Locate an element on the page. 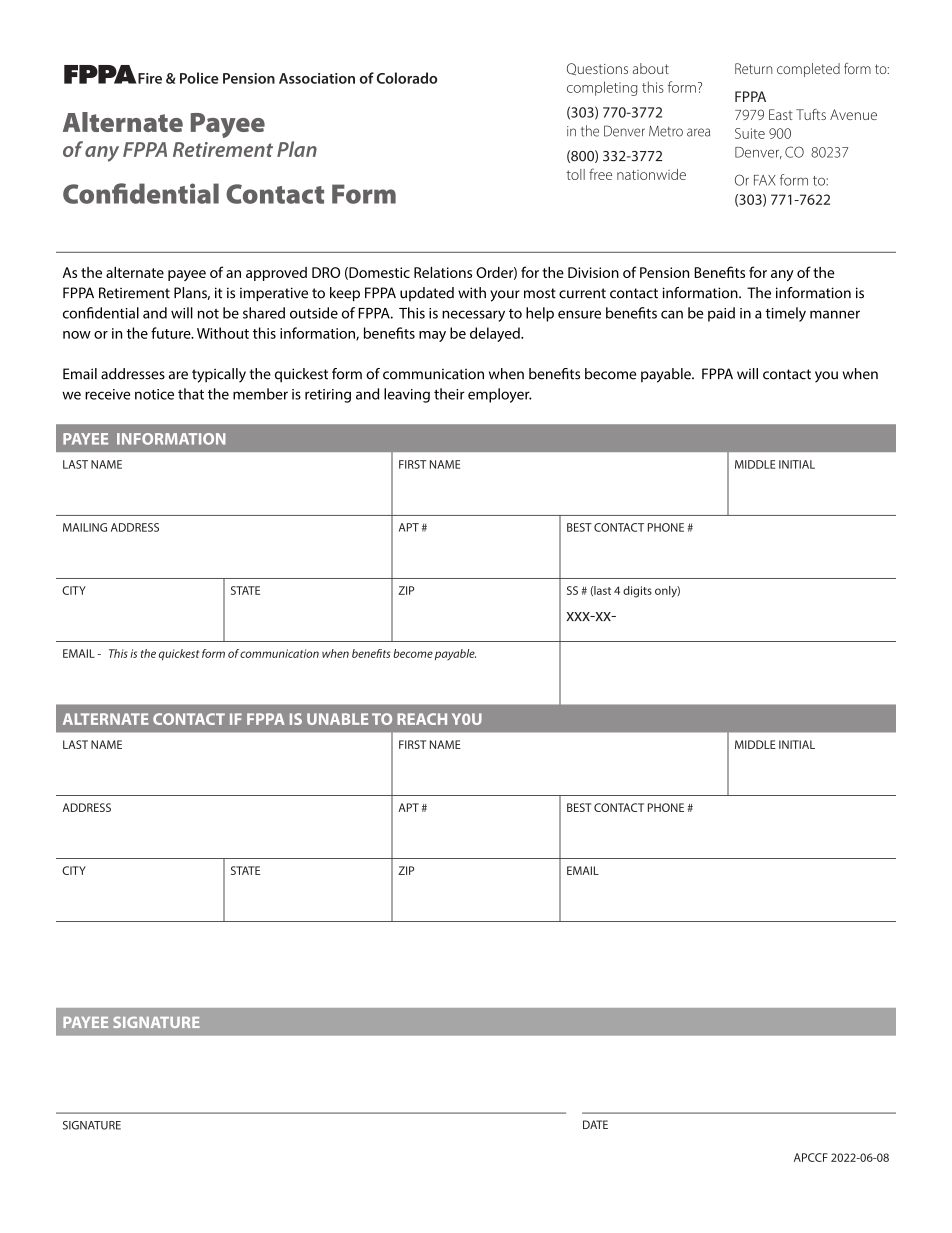 This document has width=952, height=1233. Return is located at coordinates (753, 68).
